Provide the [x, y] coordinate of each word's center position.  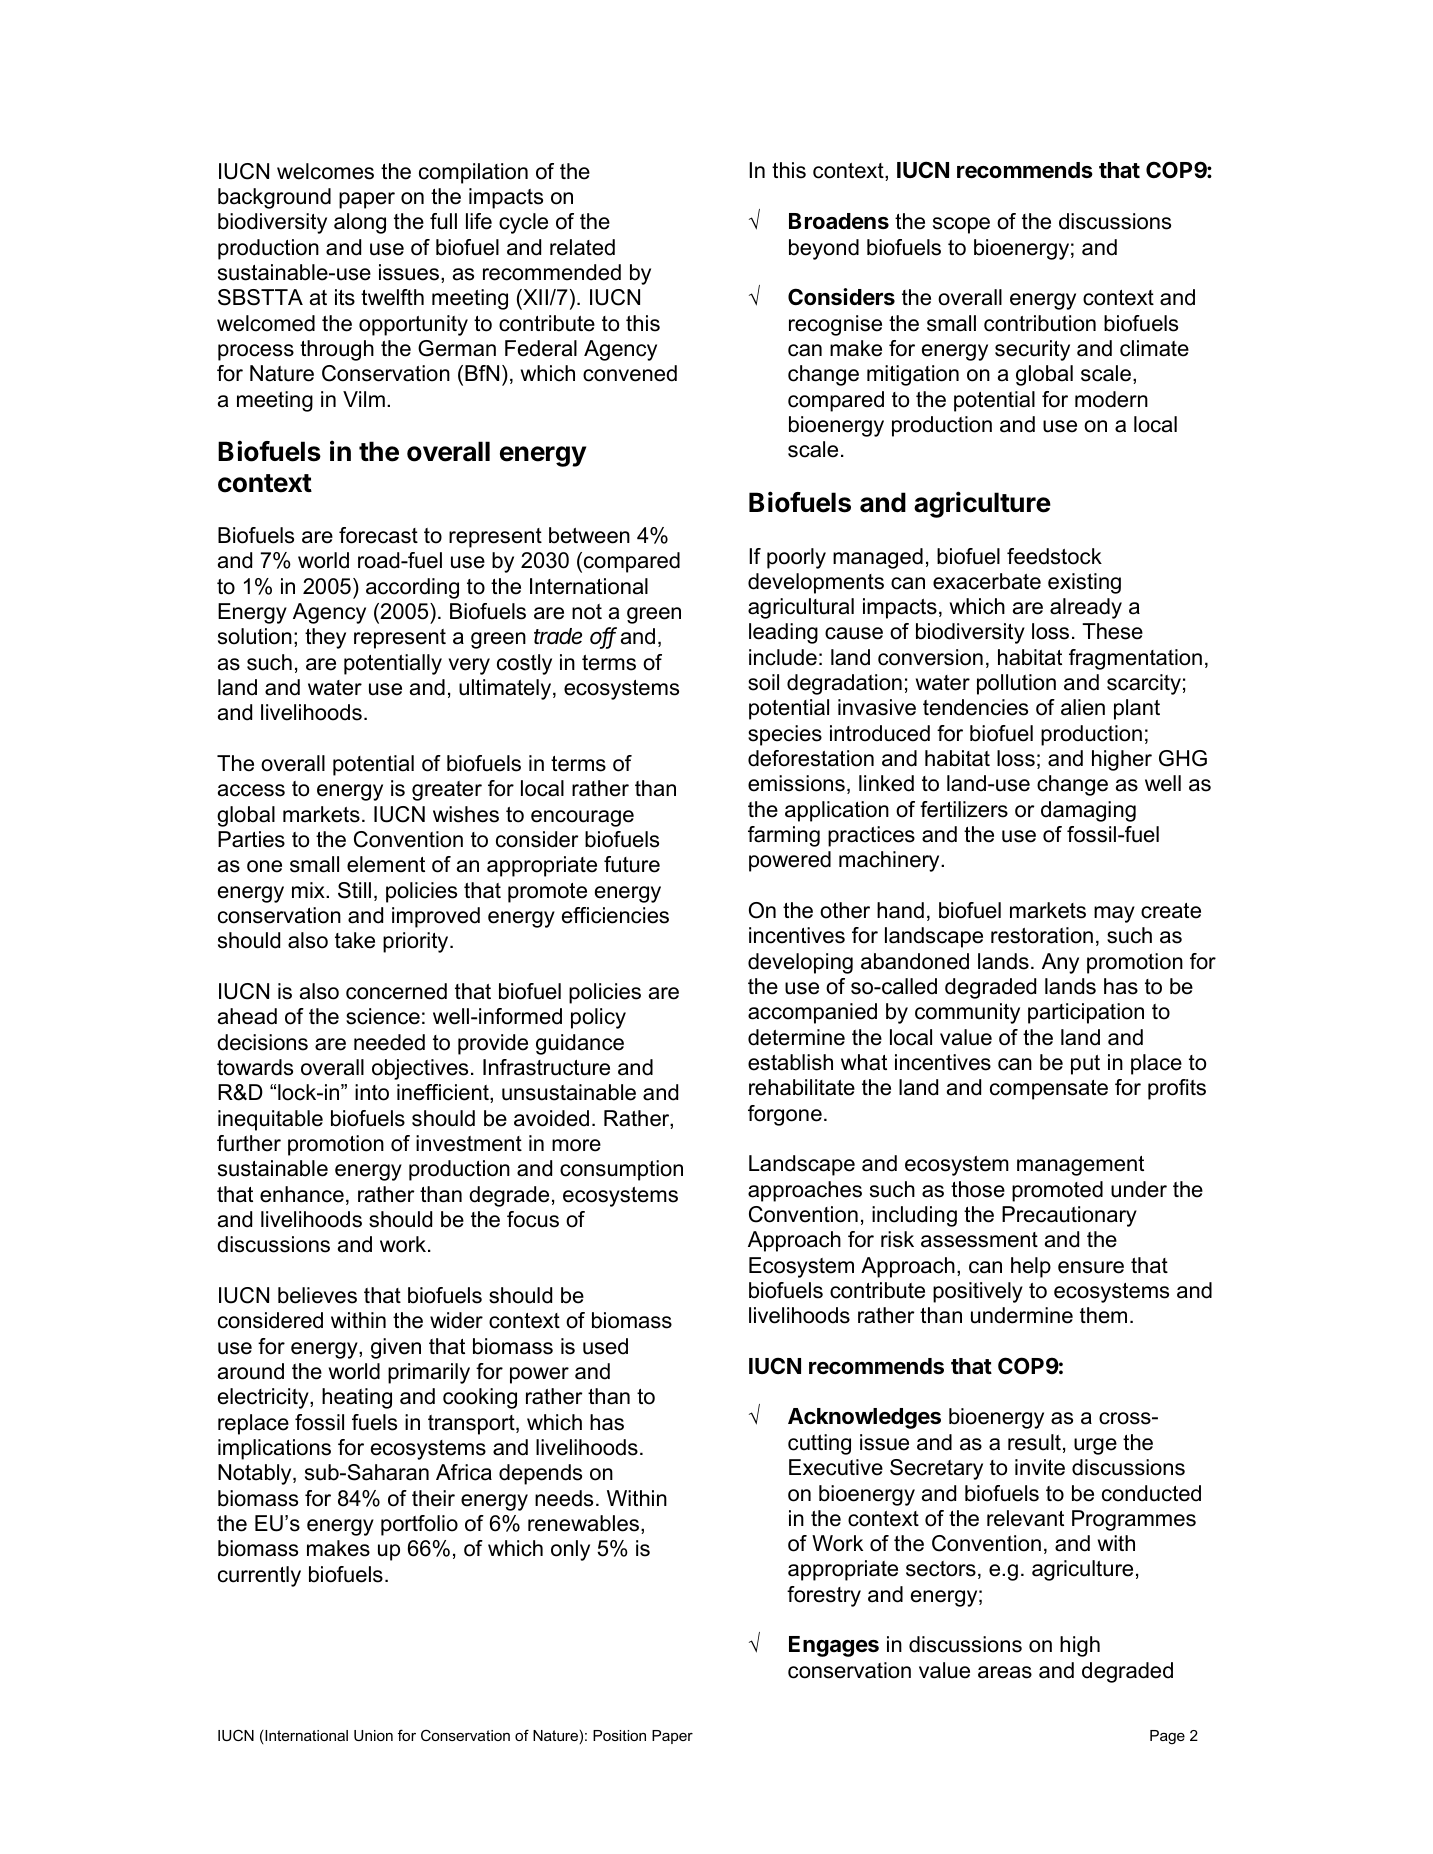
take [355, 940]
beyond [824, 249]
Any [1060, 963]
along [360, 223]
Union [373, 1735]
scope [961, 225]
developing [800, 963]
